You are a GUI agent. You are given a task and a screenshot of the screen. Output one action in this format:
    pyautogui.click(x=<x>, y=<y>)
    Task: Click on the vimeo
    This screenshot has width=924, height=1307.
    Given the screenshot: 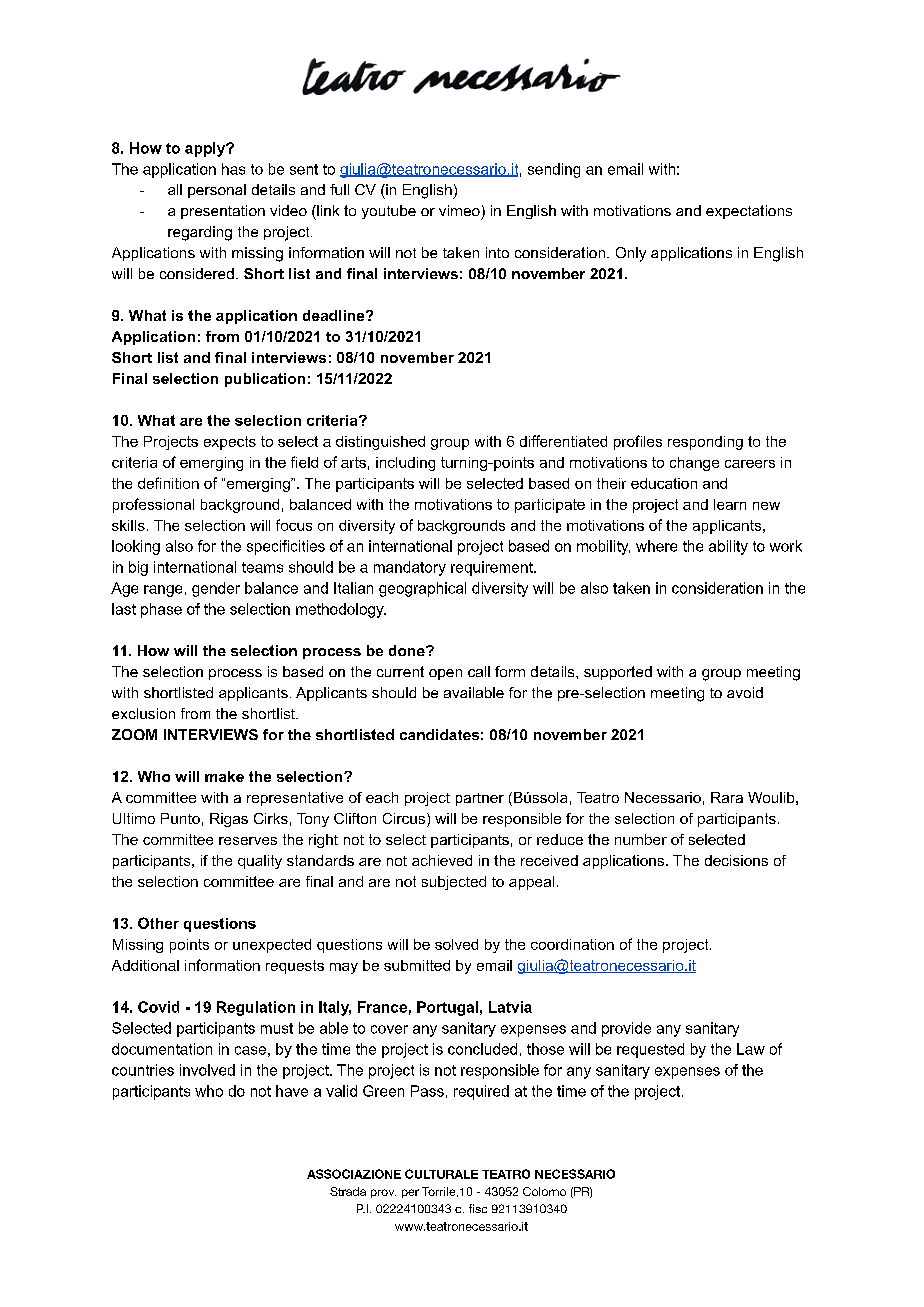 What is the action you would take?
    pyautogui.click(x=459, y=210)
